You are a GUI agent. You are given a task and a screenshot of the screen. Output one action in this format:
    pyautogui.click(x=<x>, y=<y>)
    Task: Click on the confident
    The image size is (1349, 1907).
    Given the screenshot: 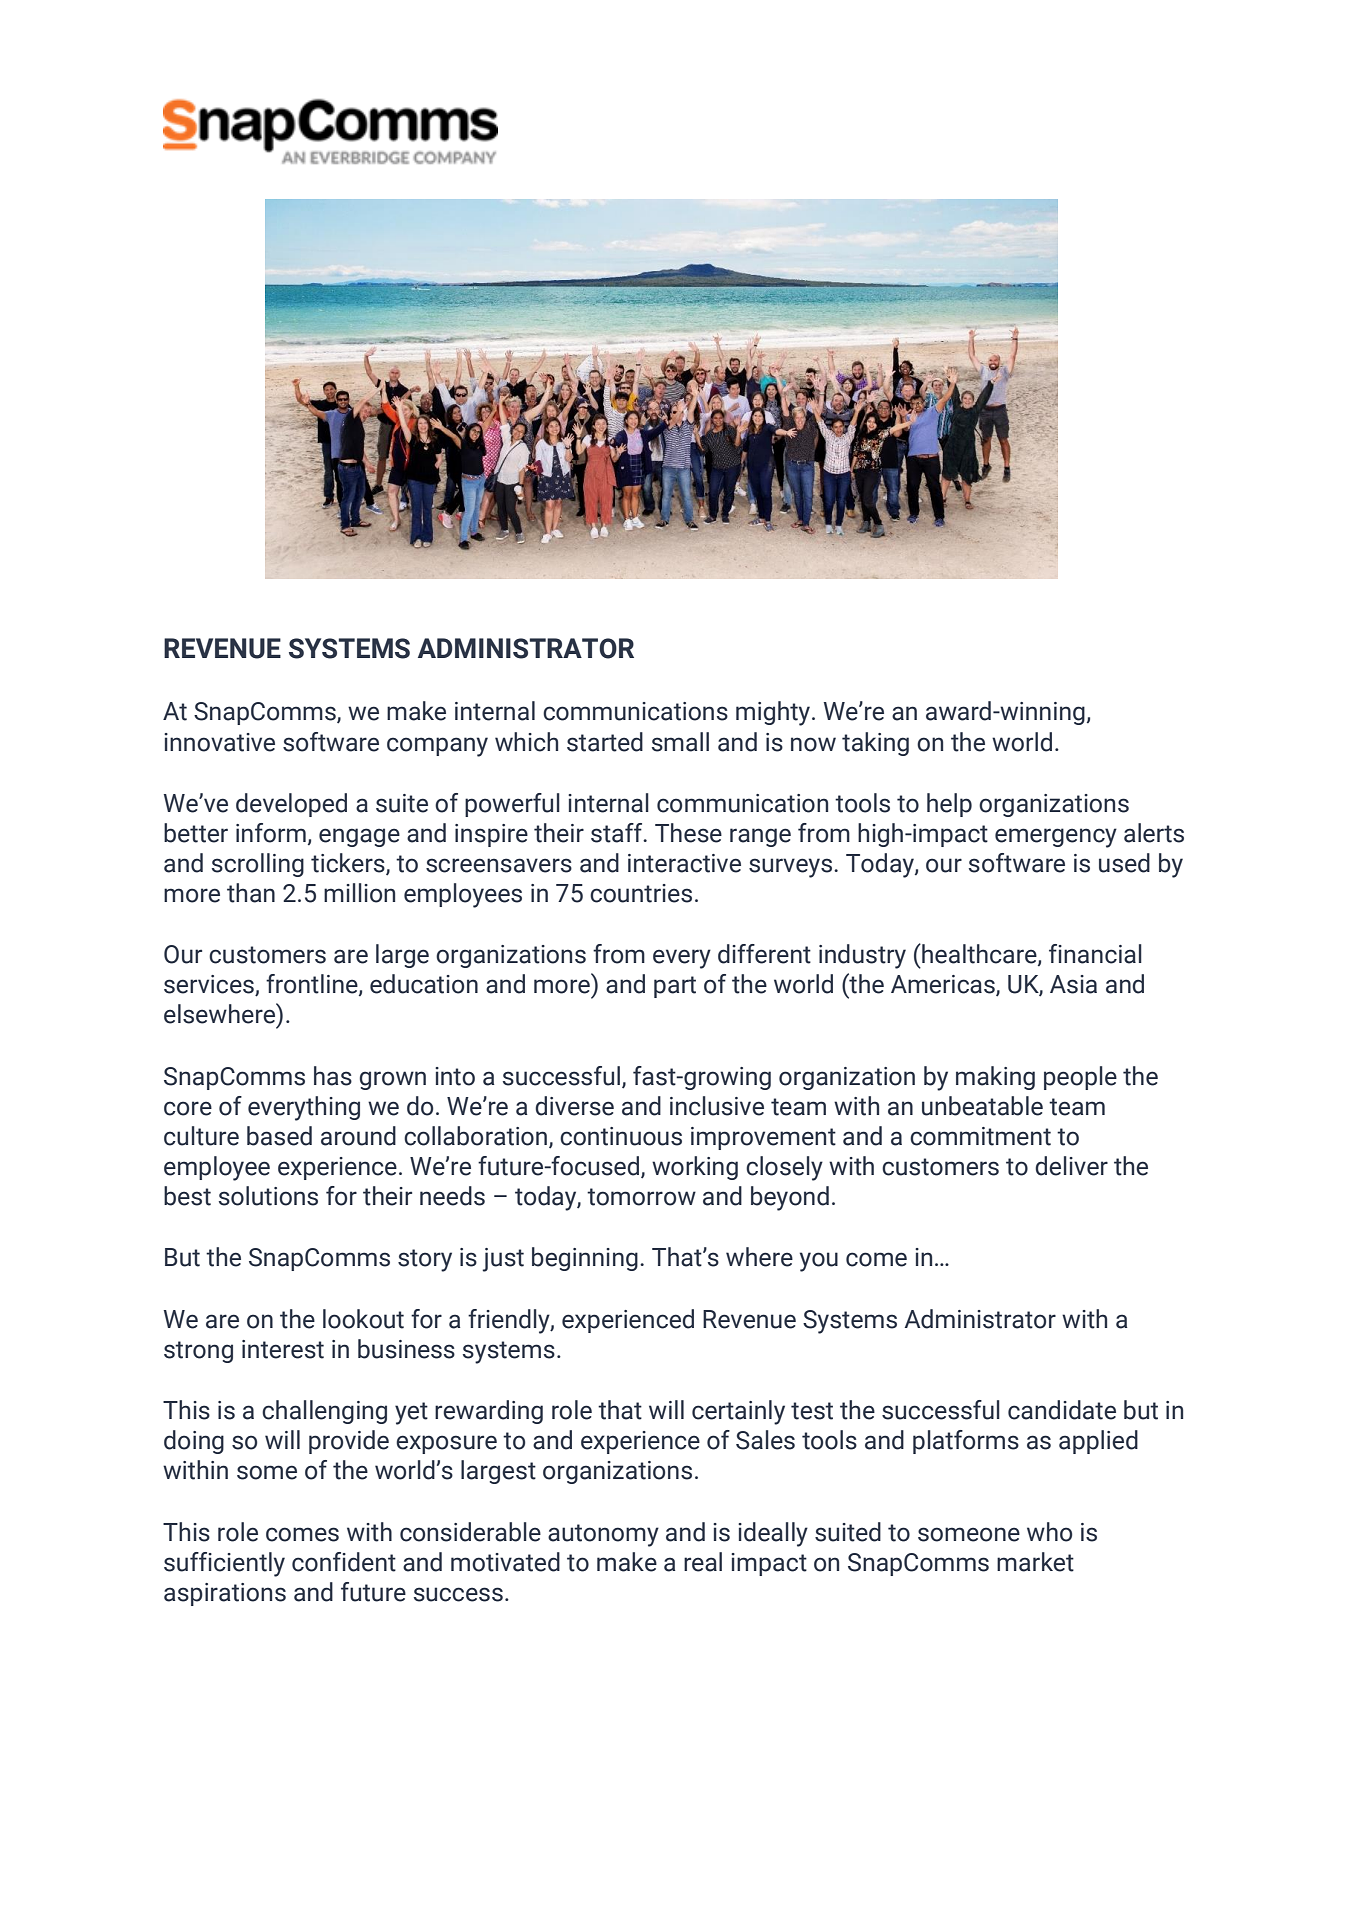 What is the action you would take?
    pyautogui.click(x=344, y=1562)
